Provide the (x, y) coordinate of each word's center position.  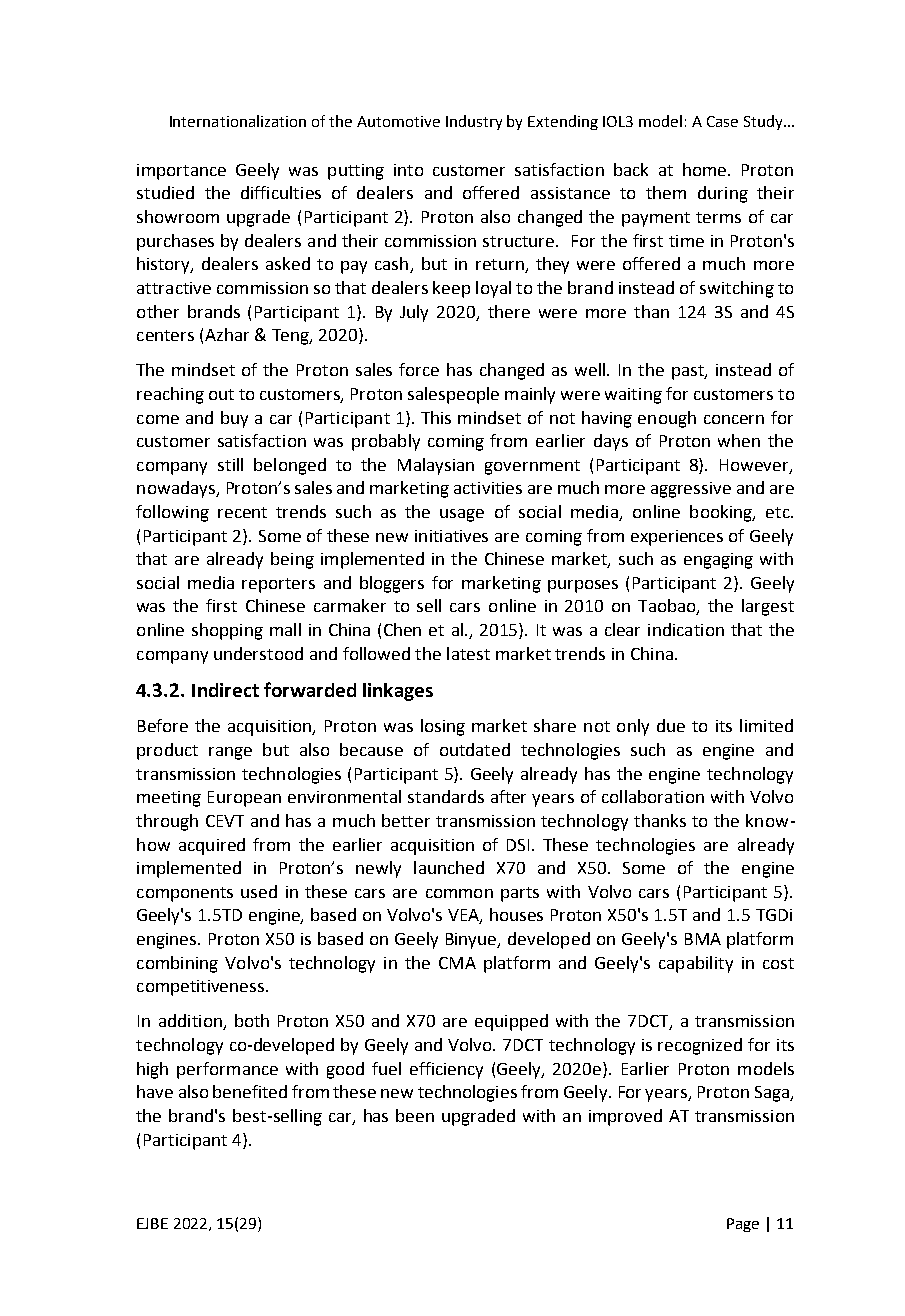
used (259, 891)
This (436, 417)
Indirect (225, 690)
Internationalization (238, 121)
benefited (250, 1091)
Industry (474, 122)
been (415, 1115)
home (706, 169)
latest (468, 653)
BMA (703, 939)
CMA (457, 963)
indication (686, 629)
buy (234, 419)
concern (734, 419)
